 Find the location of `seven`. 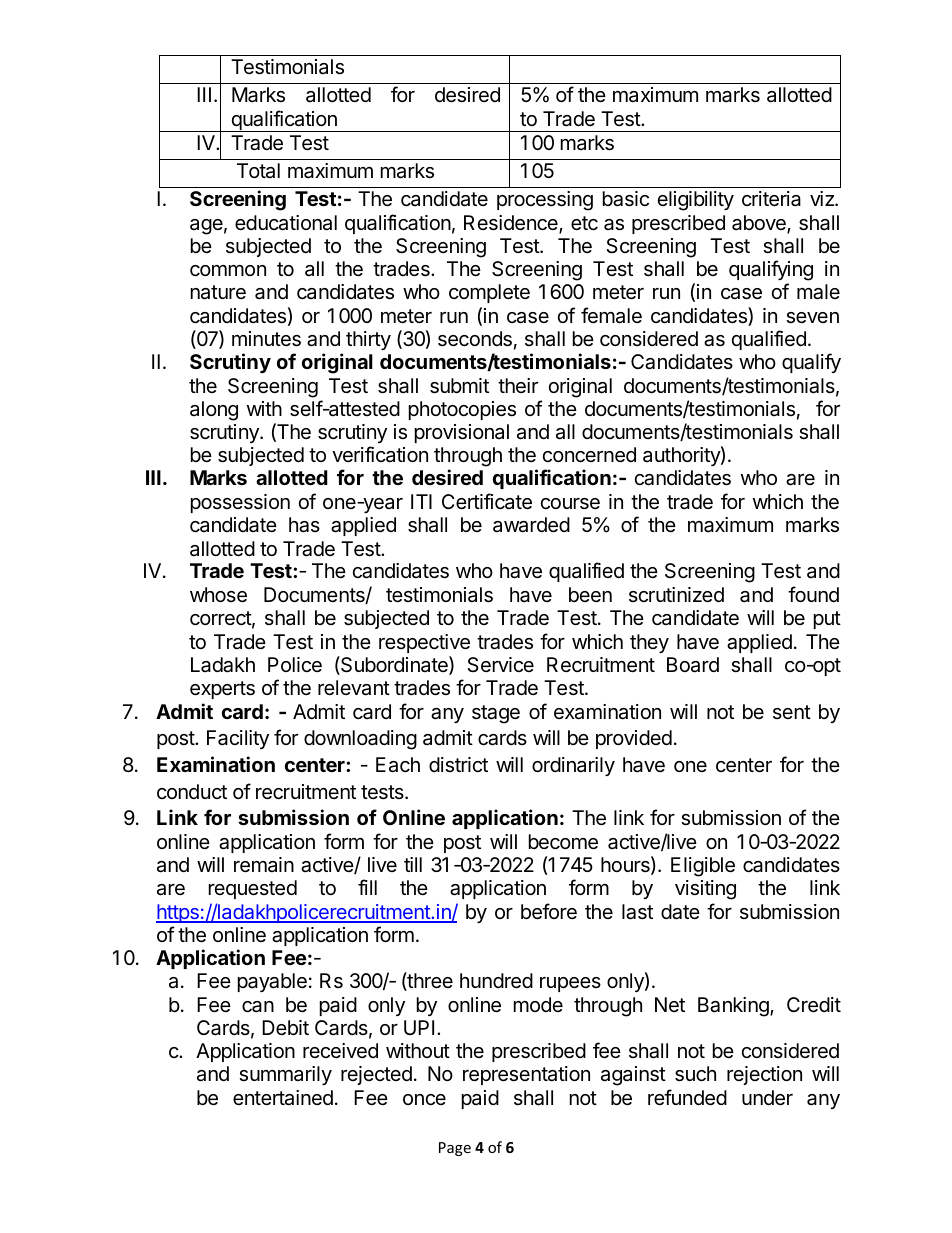

seven is located at coordinates (812, 318).
